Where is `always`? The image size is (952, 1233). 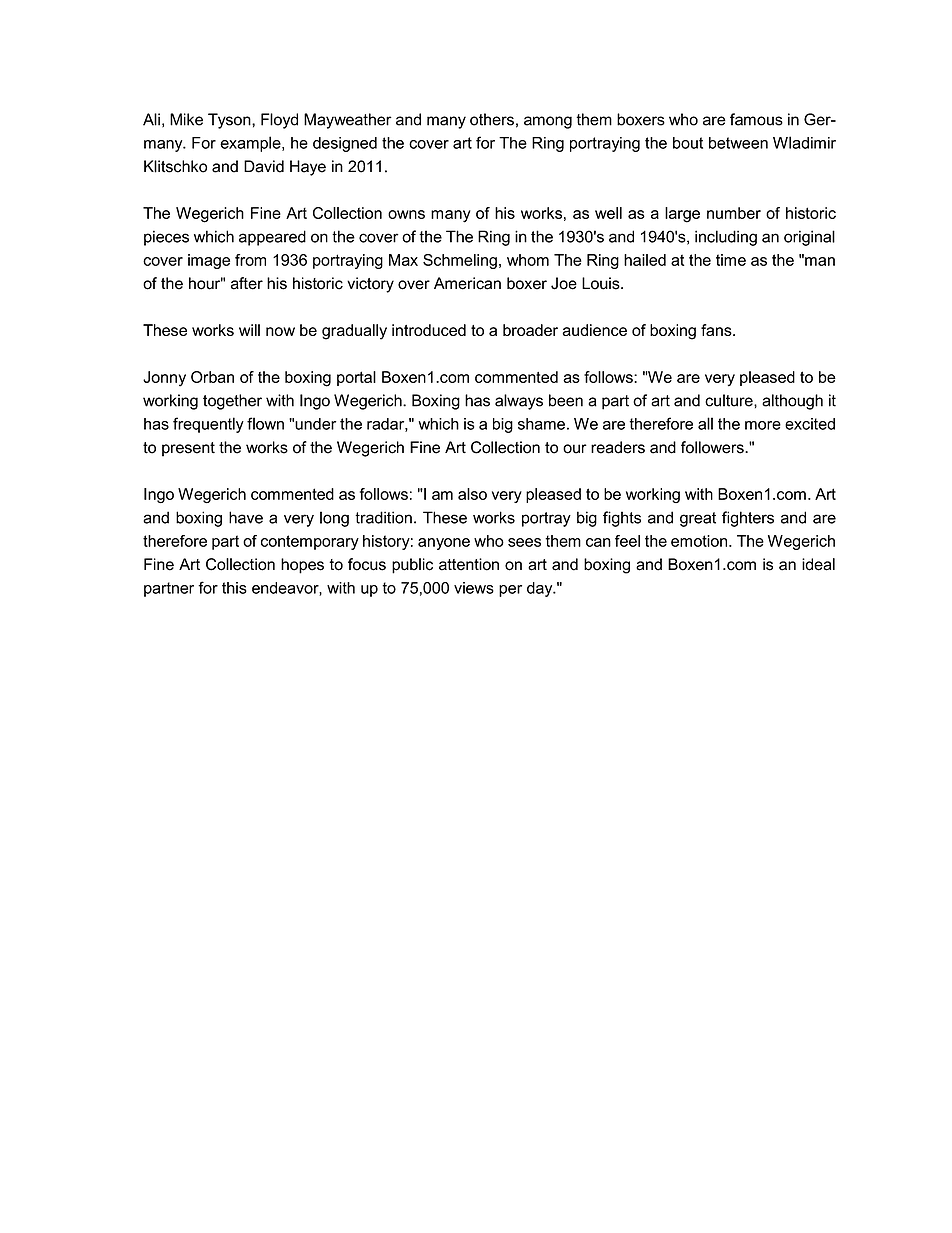 always is located at coordinates (519, 402).
